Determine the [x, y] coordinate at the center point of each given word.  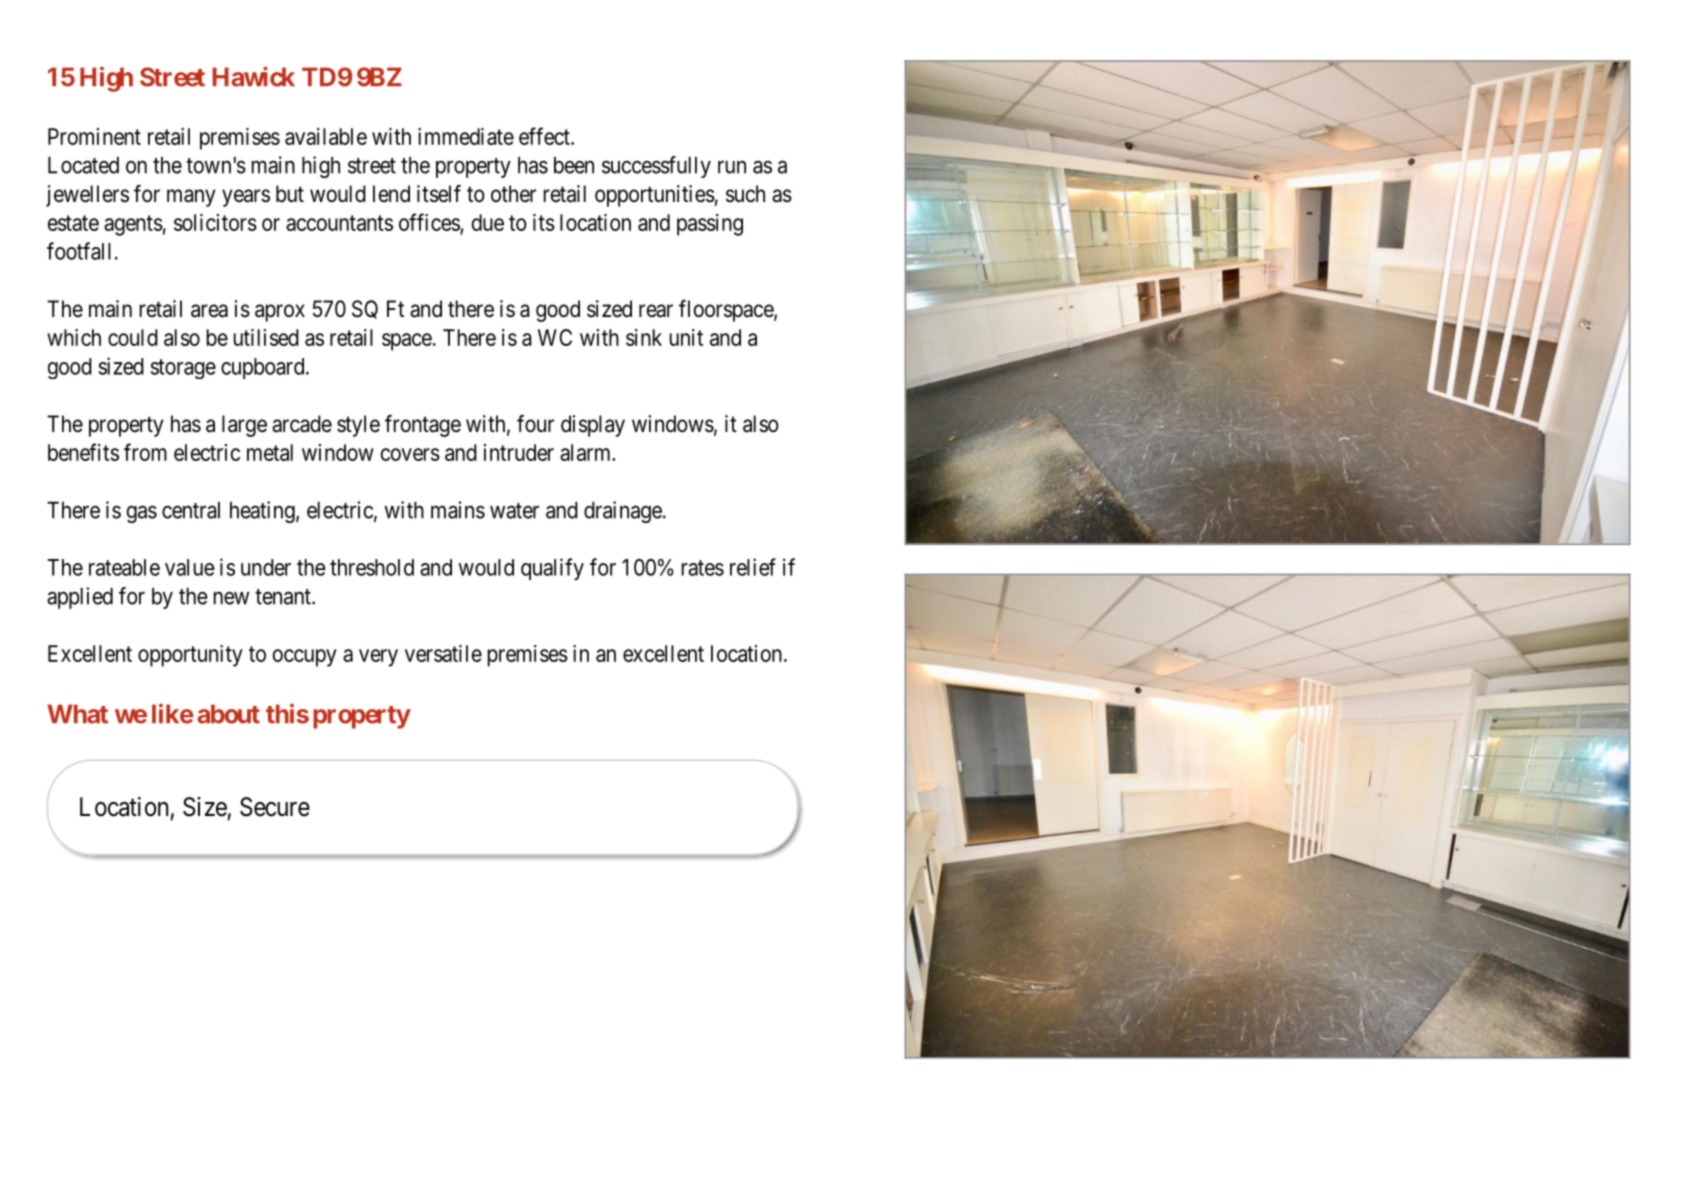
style [358, 426]
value [190, 567]
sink [644, 337]
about [228, 714]
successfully [656, 167]
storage [183, 369]
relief [753, 567]
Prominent [94, 136]
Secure [275, 807]
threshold [372, 567]
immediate [466, 136]
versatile [443, 653]
